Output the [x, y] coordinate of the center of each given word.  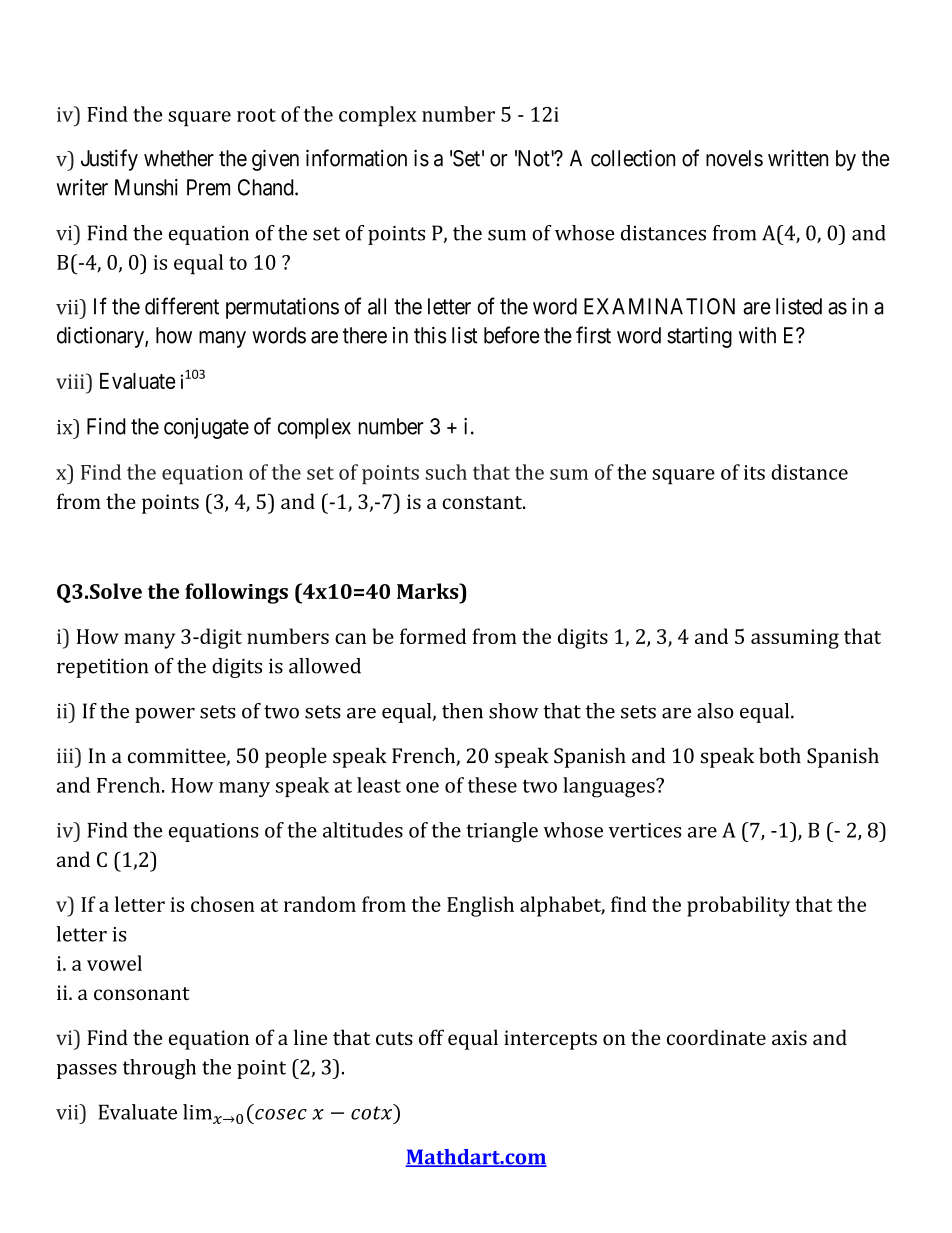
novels [734, 158]
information [356, 158]
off [431, 1037]
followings [236, 593]
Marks [429, 591]
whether [179, 158]
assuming [795, 639]
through [159, 1069]
